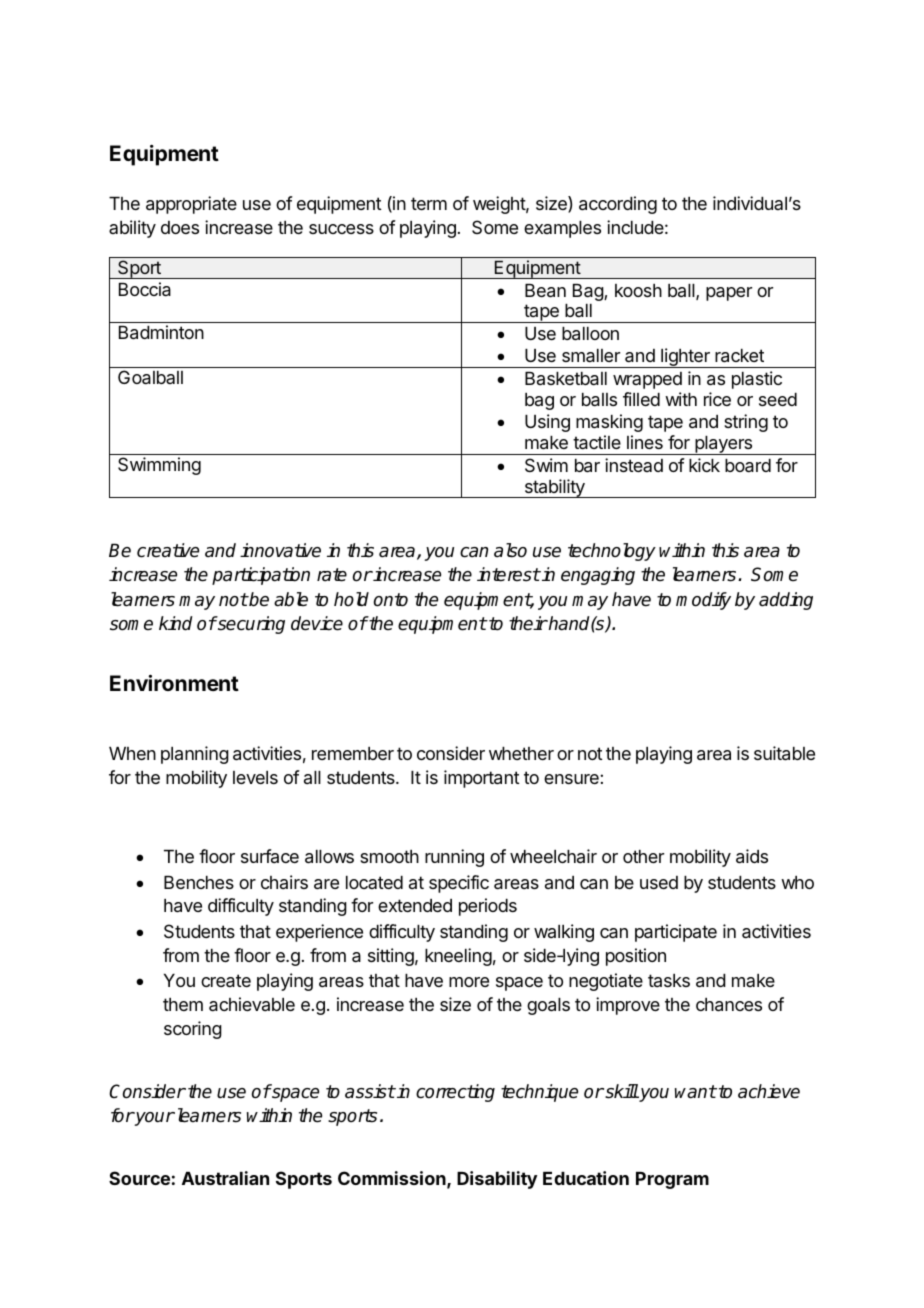 The height and width of the screenshot is (1308, 924). Describe the element at coordinates (703, 601) in the screenshot. I see `modify` at that location.
